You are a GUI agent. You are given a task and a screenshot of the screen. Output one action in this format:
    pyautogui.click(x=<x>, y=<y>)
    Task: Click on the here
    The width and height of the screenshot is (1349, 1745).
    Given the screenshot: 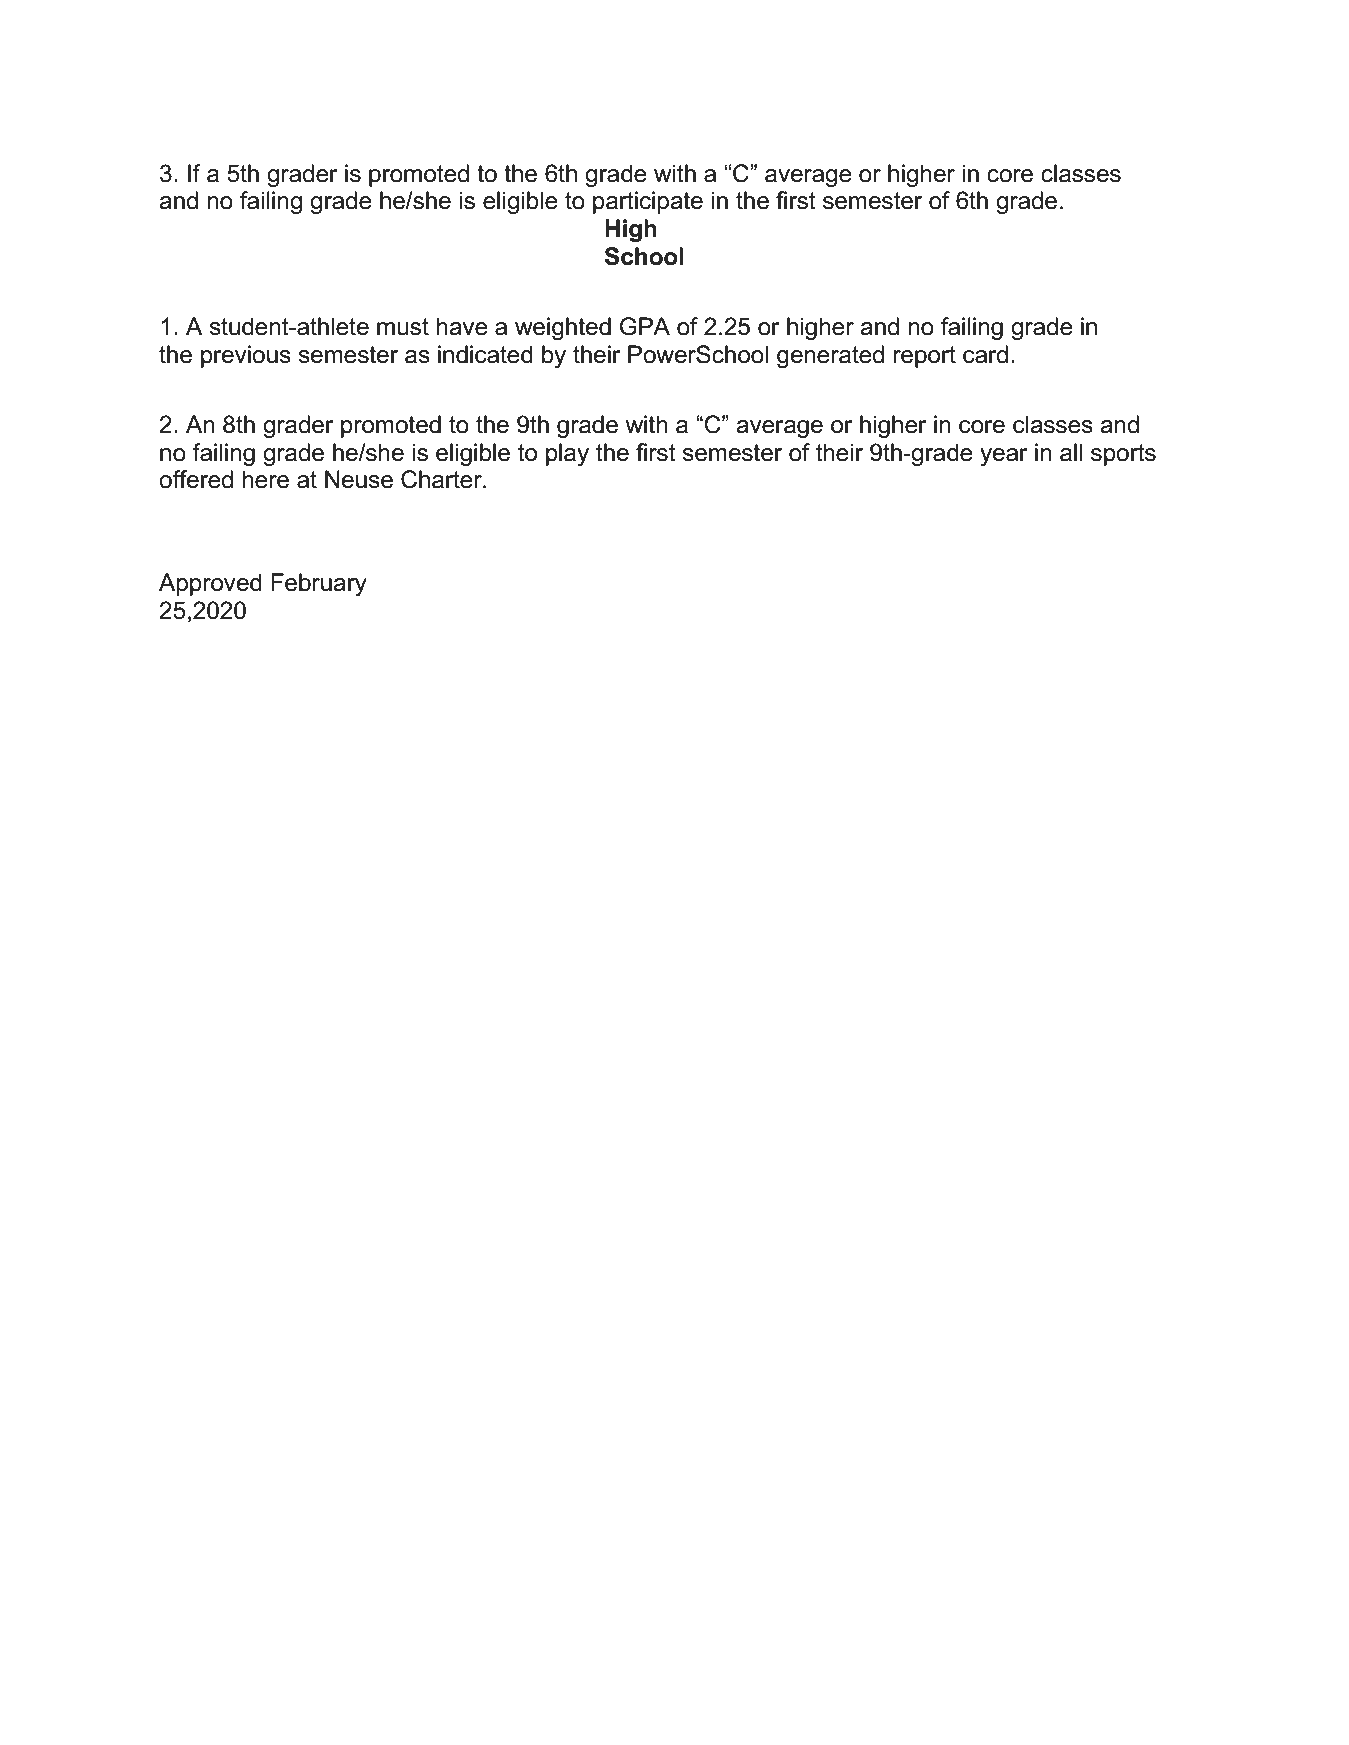 What is the action you would take?
    pyautogui.click(x=266, y=479)
